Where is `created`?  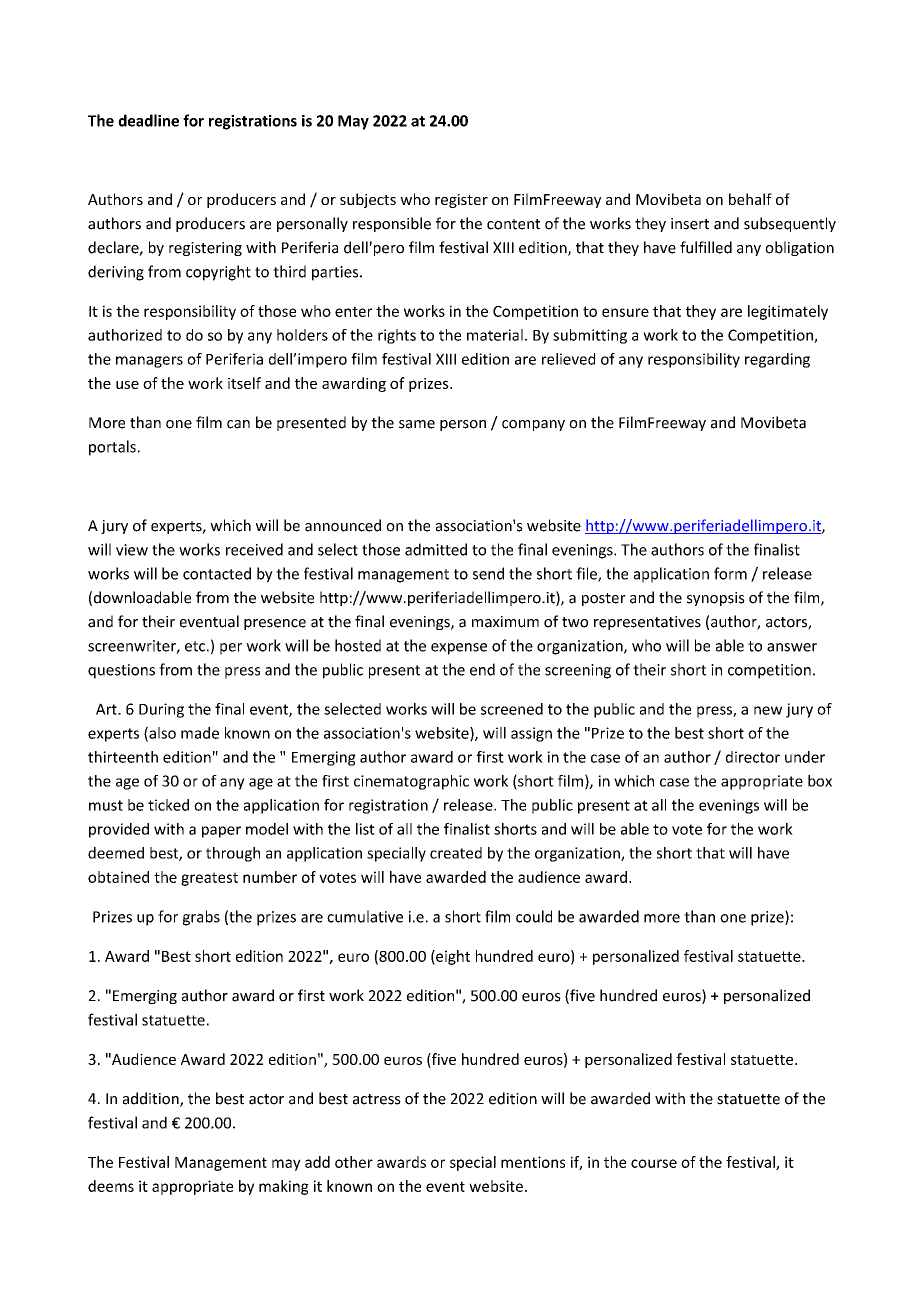
created is located at coordinates (456, 853).
